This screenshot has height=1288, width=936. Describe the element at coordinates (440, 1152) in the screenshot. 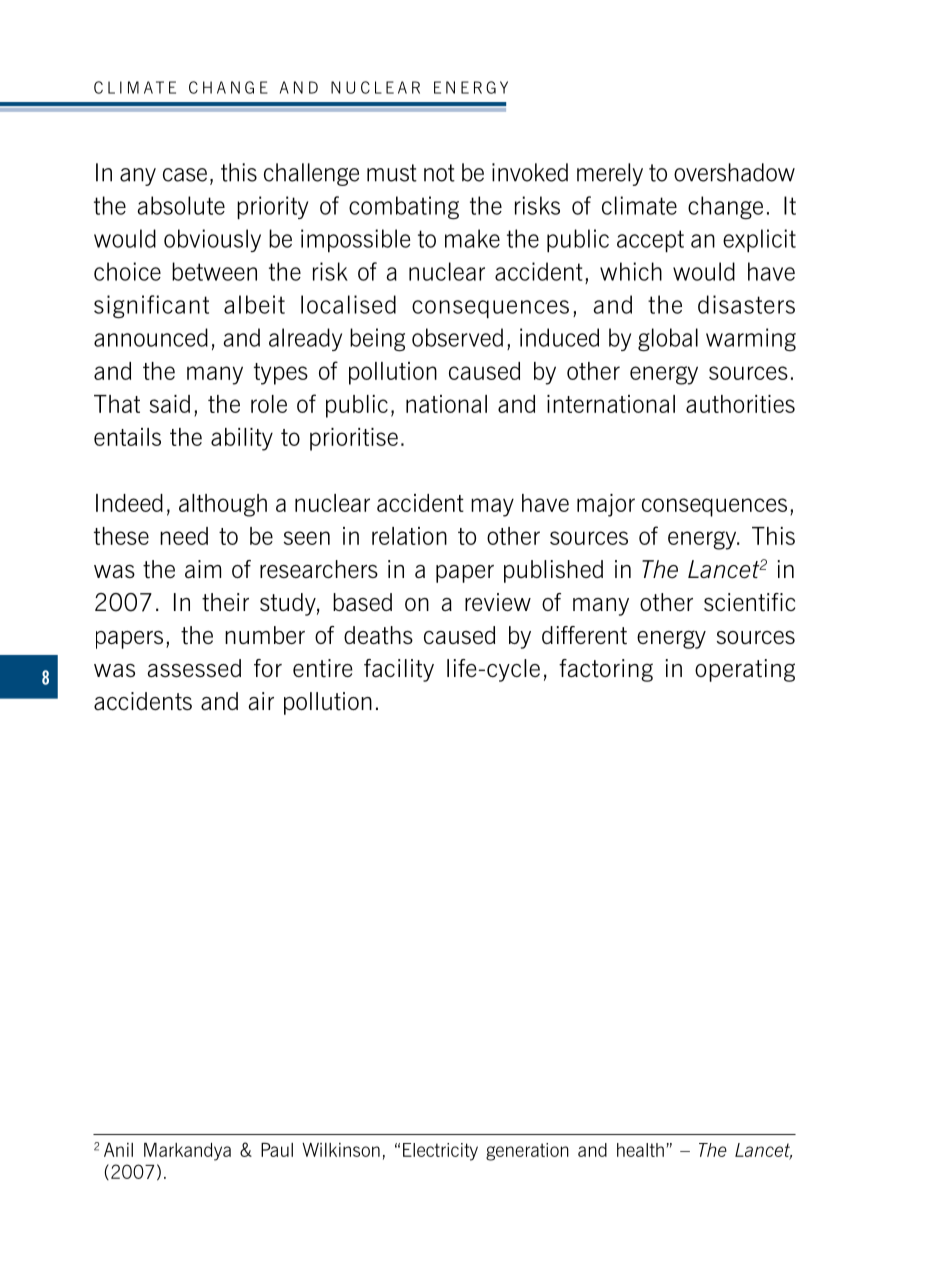

I see `Electricity` at that location.
